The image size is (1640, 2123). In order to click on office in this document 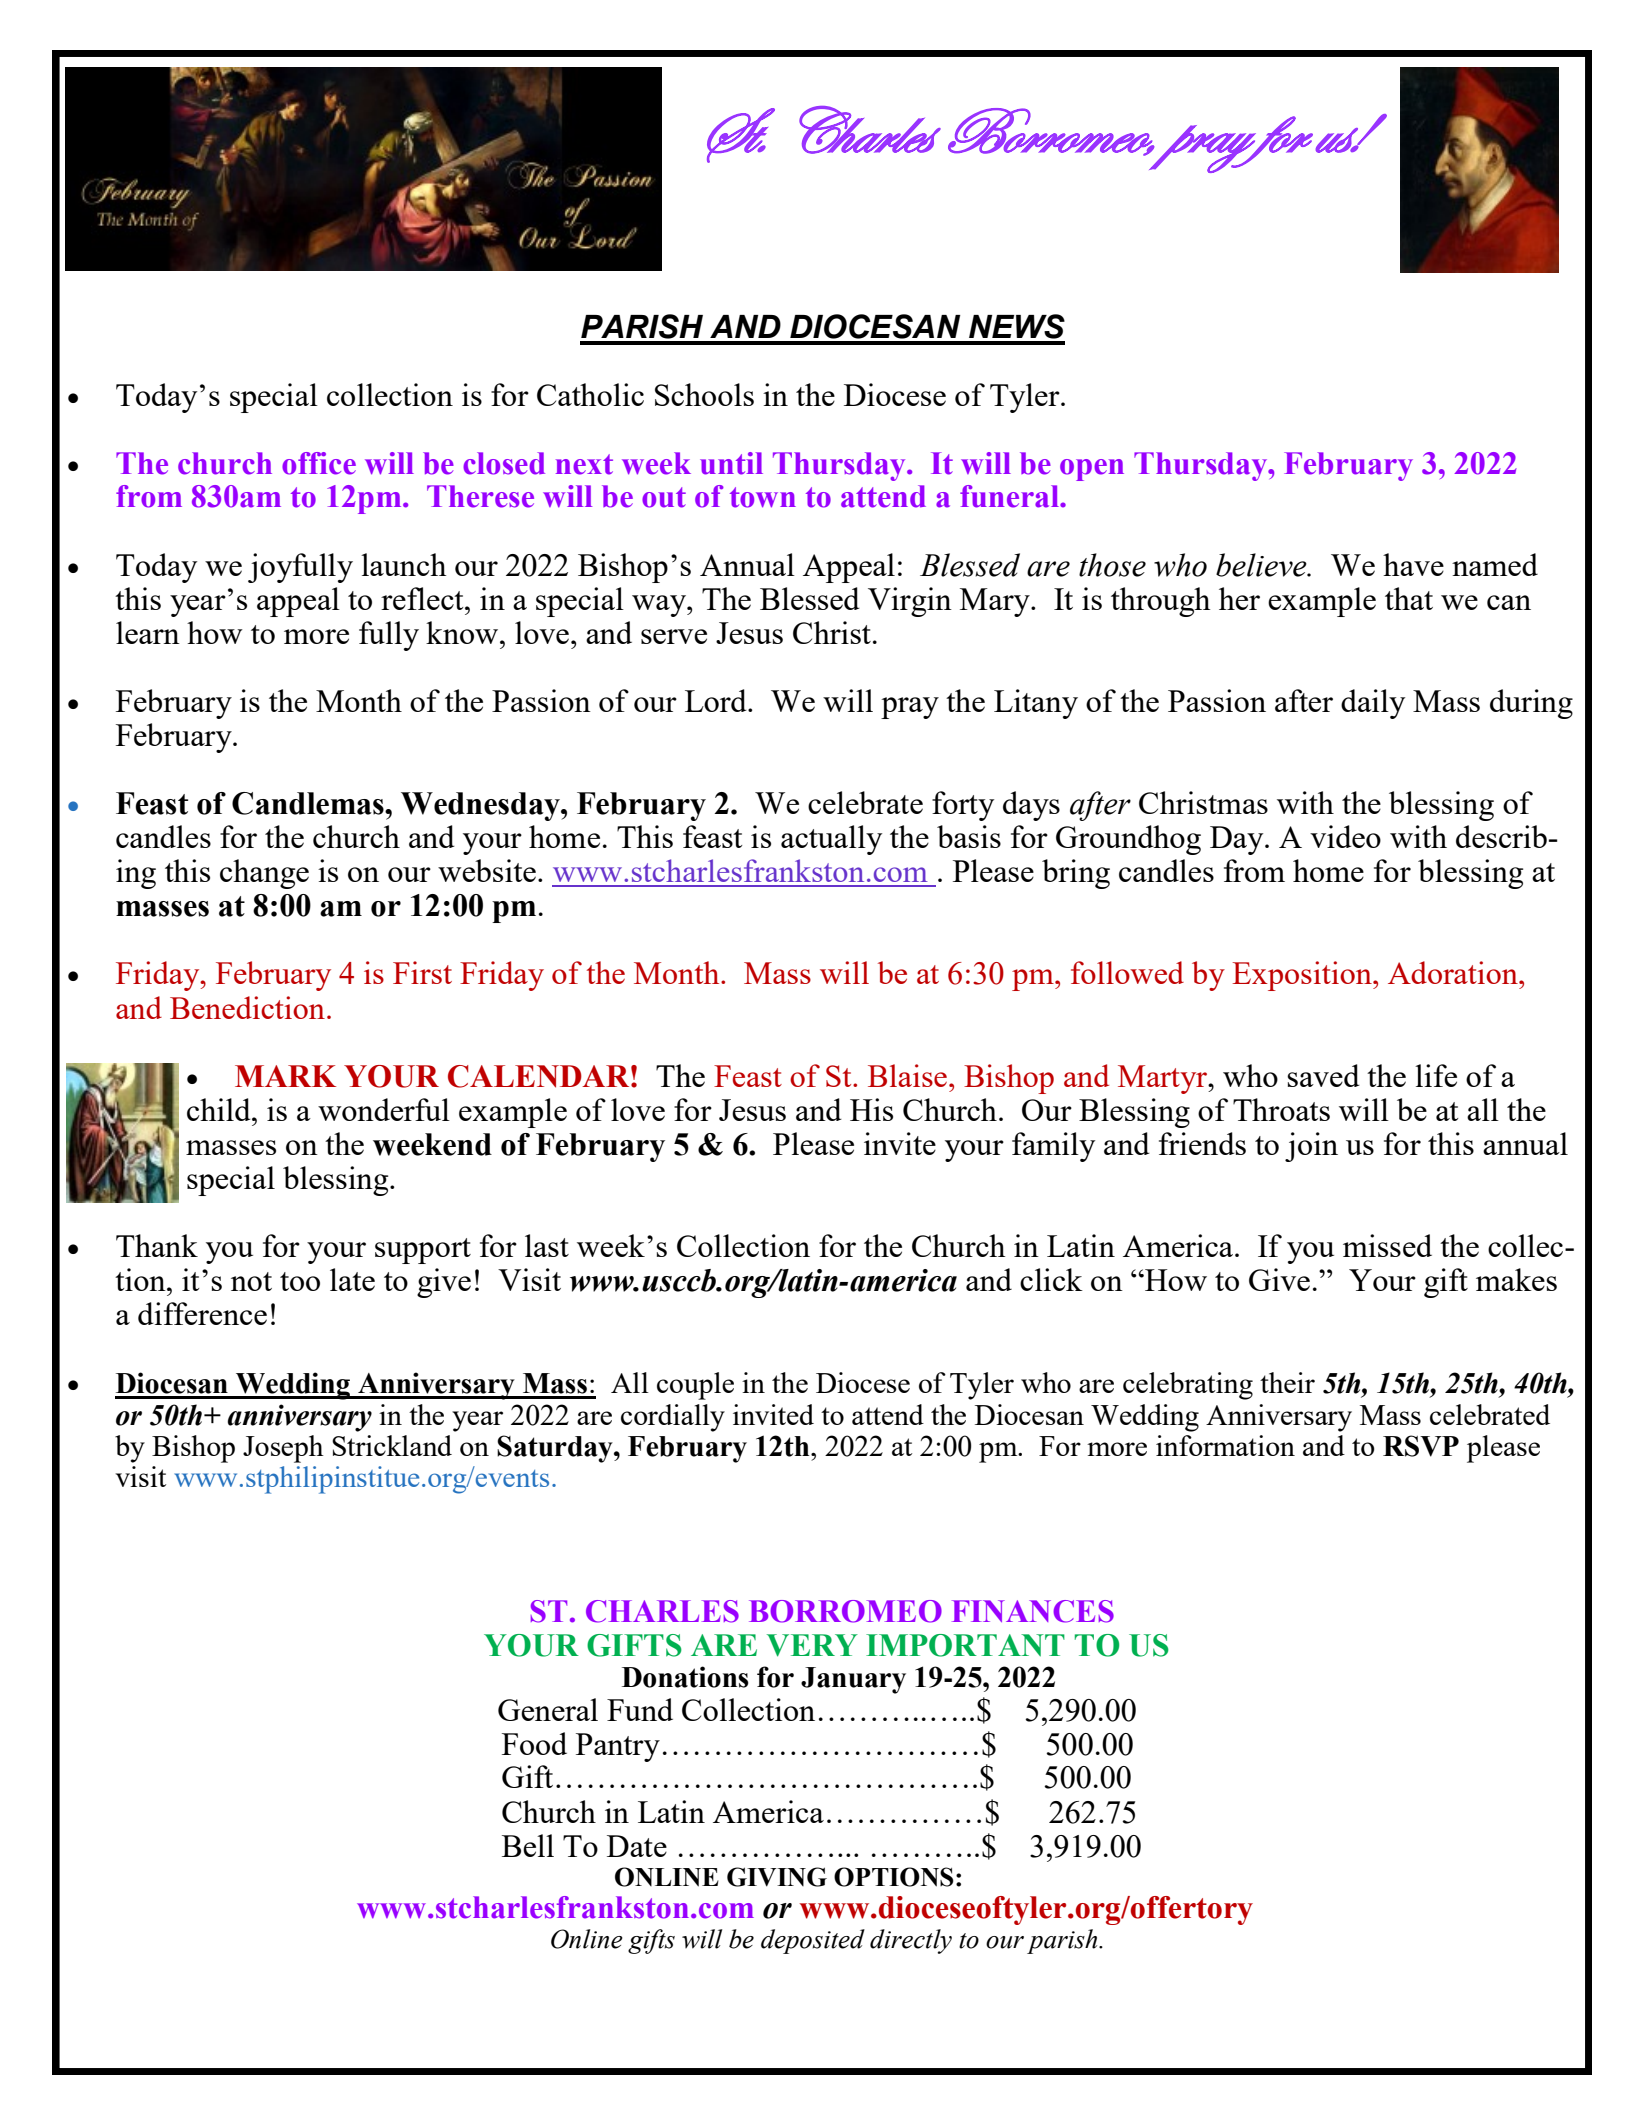, I will do `click(319, 463)`.
